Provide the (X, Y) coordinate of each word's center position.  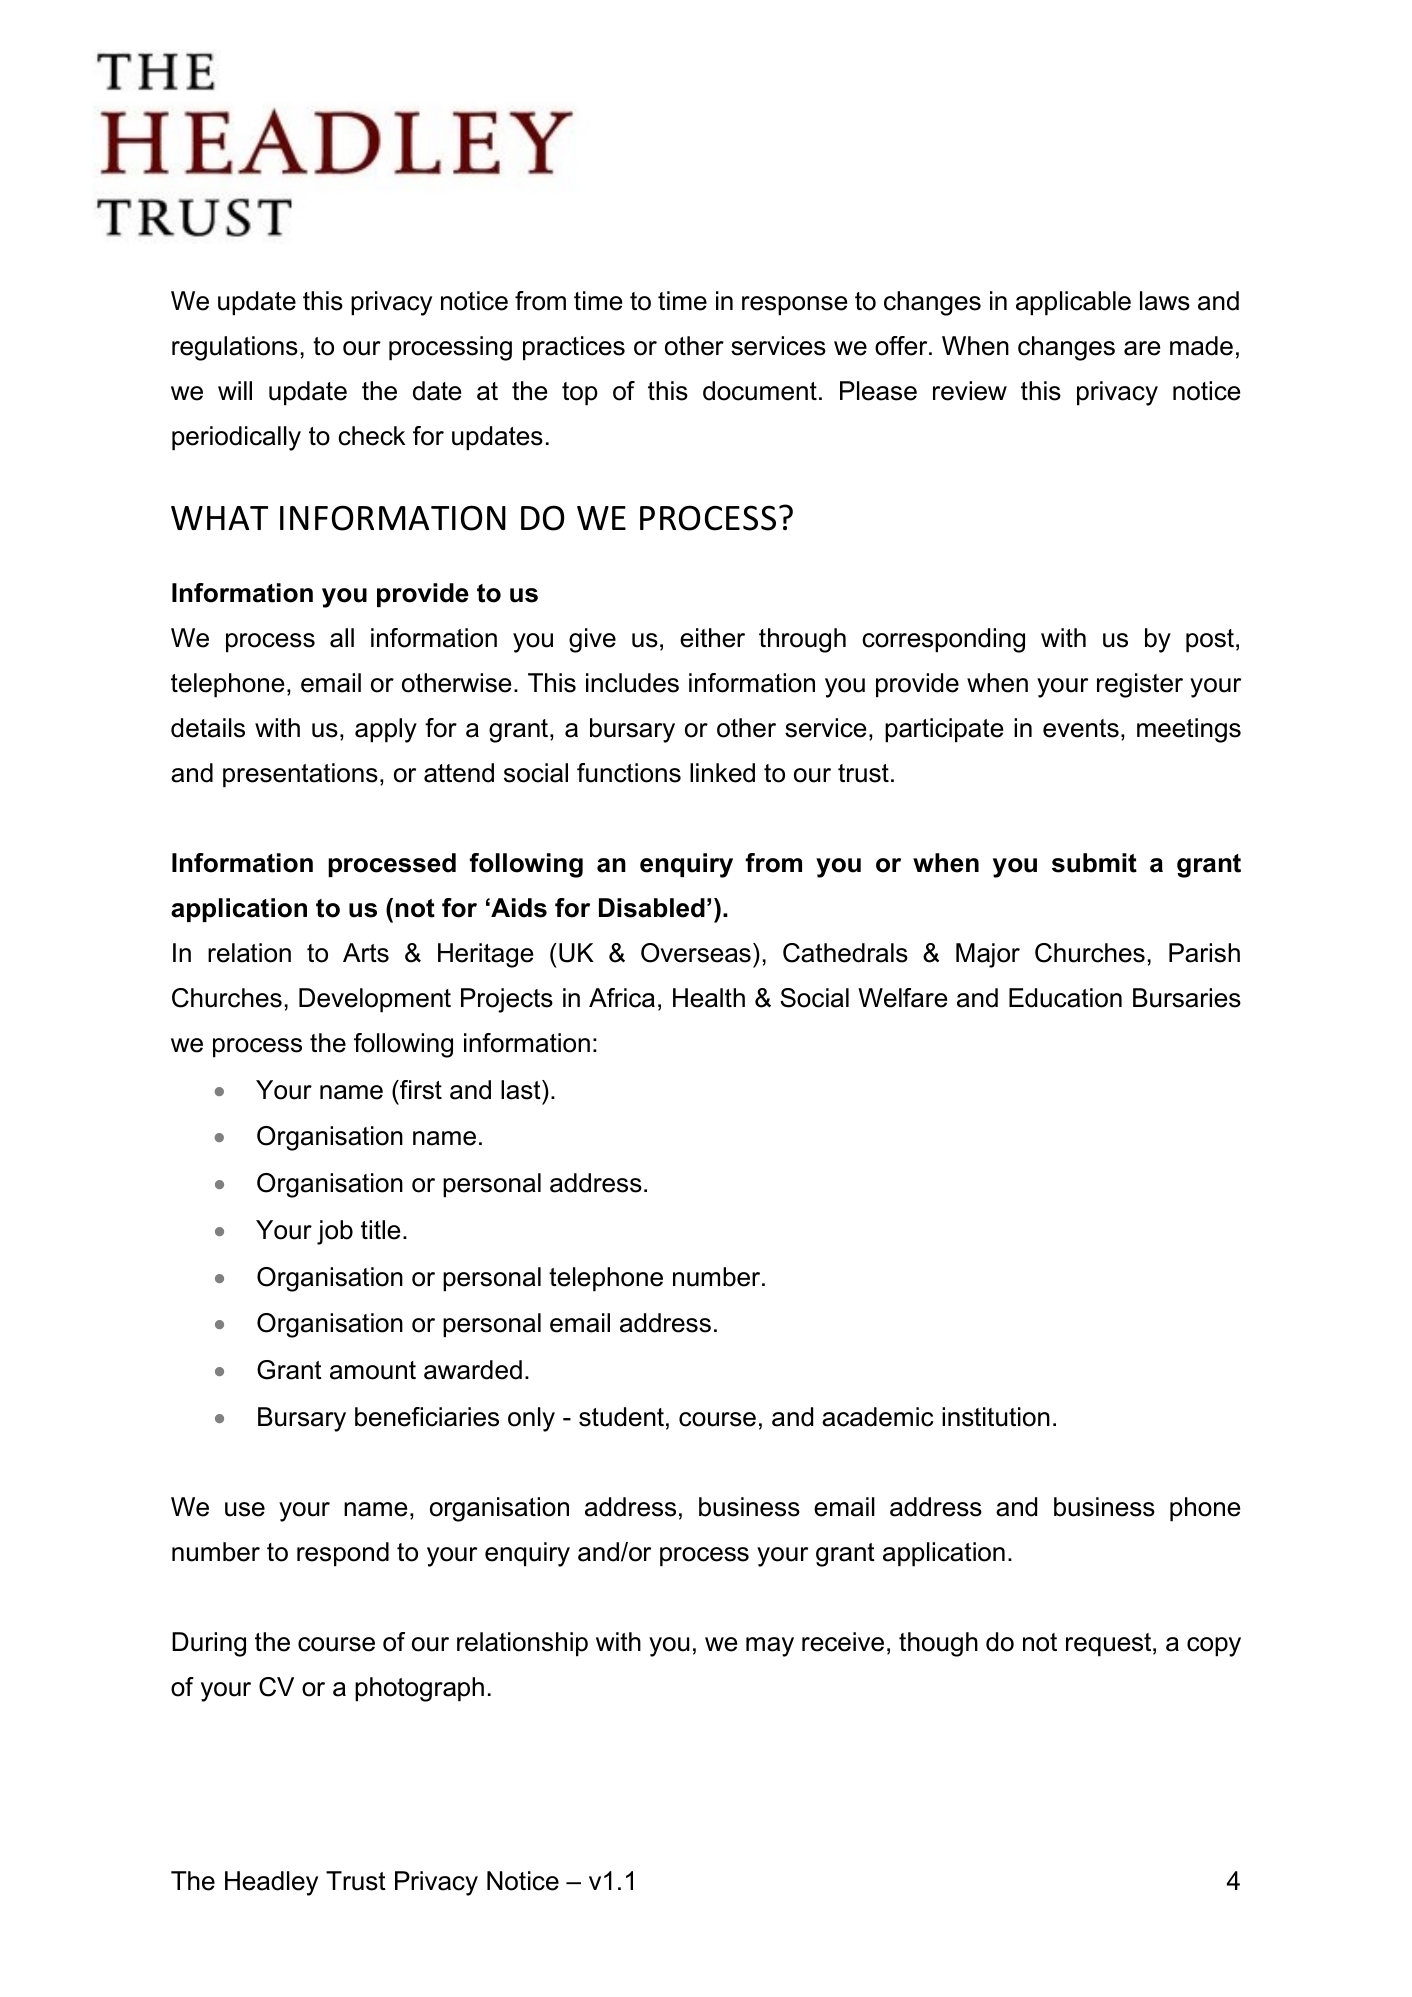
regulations (235, 348)
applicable (1073, 303)
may (770, 1647)
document (760, 391)
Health (709, 998)
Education (1065, 998)
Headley (271, 1883)
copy (1214, 1647)
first (420, 1090)
